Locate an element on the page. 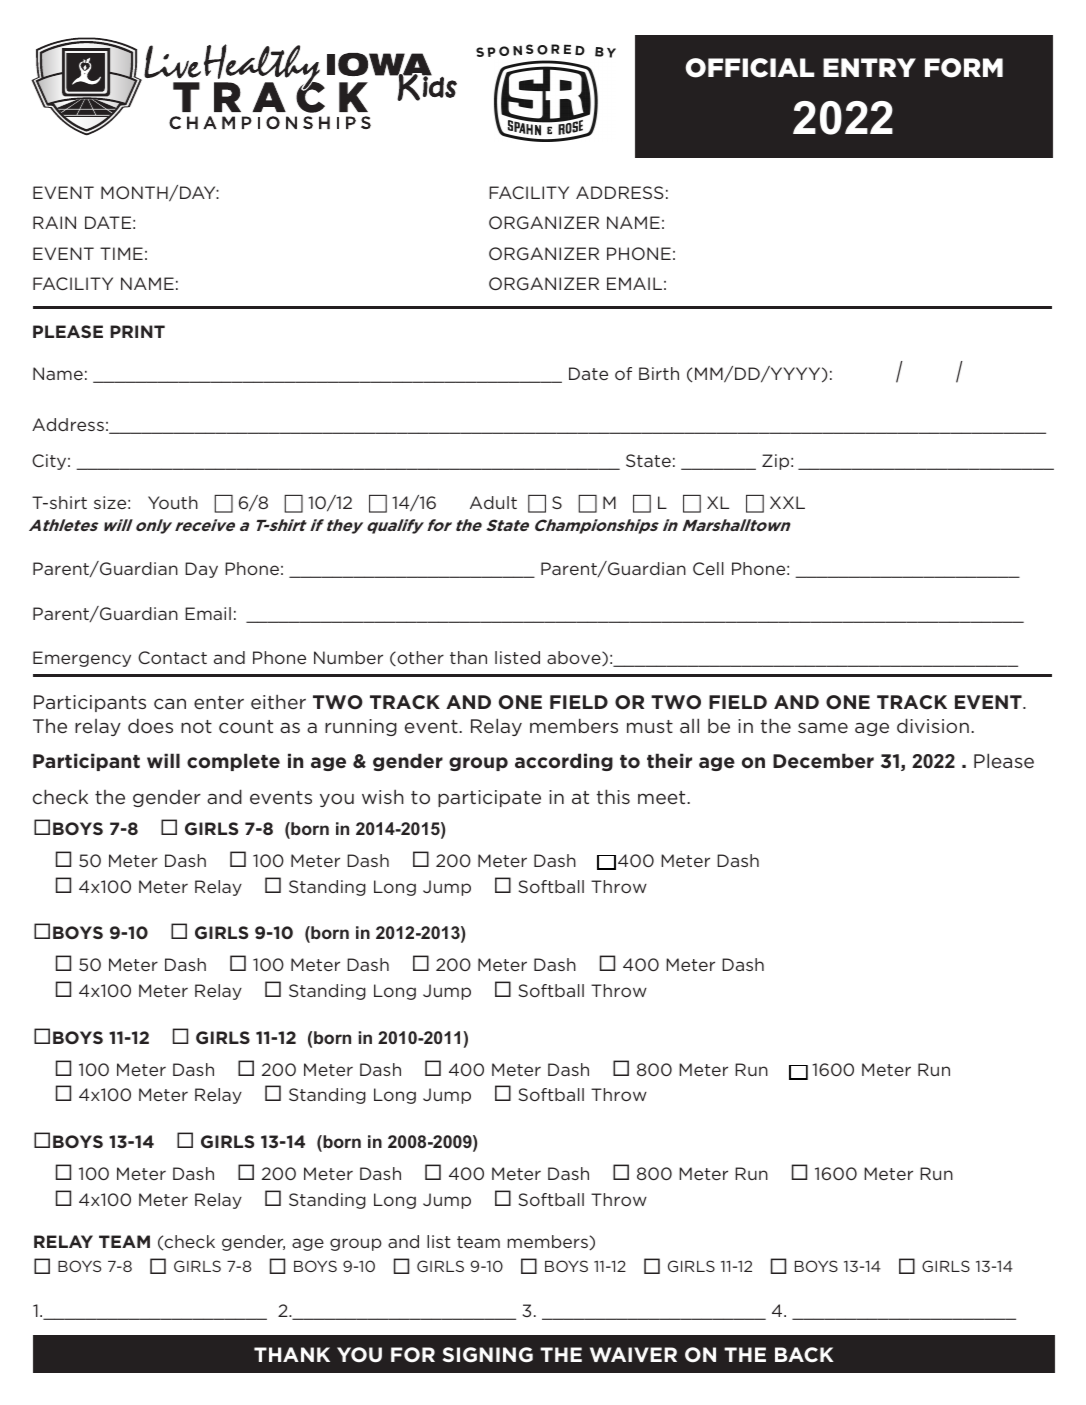 The height and width of the page is (1405, 1086). December is located at coordinates (823, 760).
